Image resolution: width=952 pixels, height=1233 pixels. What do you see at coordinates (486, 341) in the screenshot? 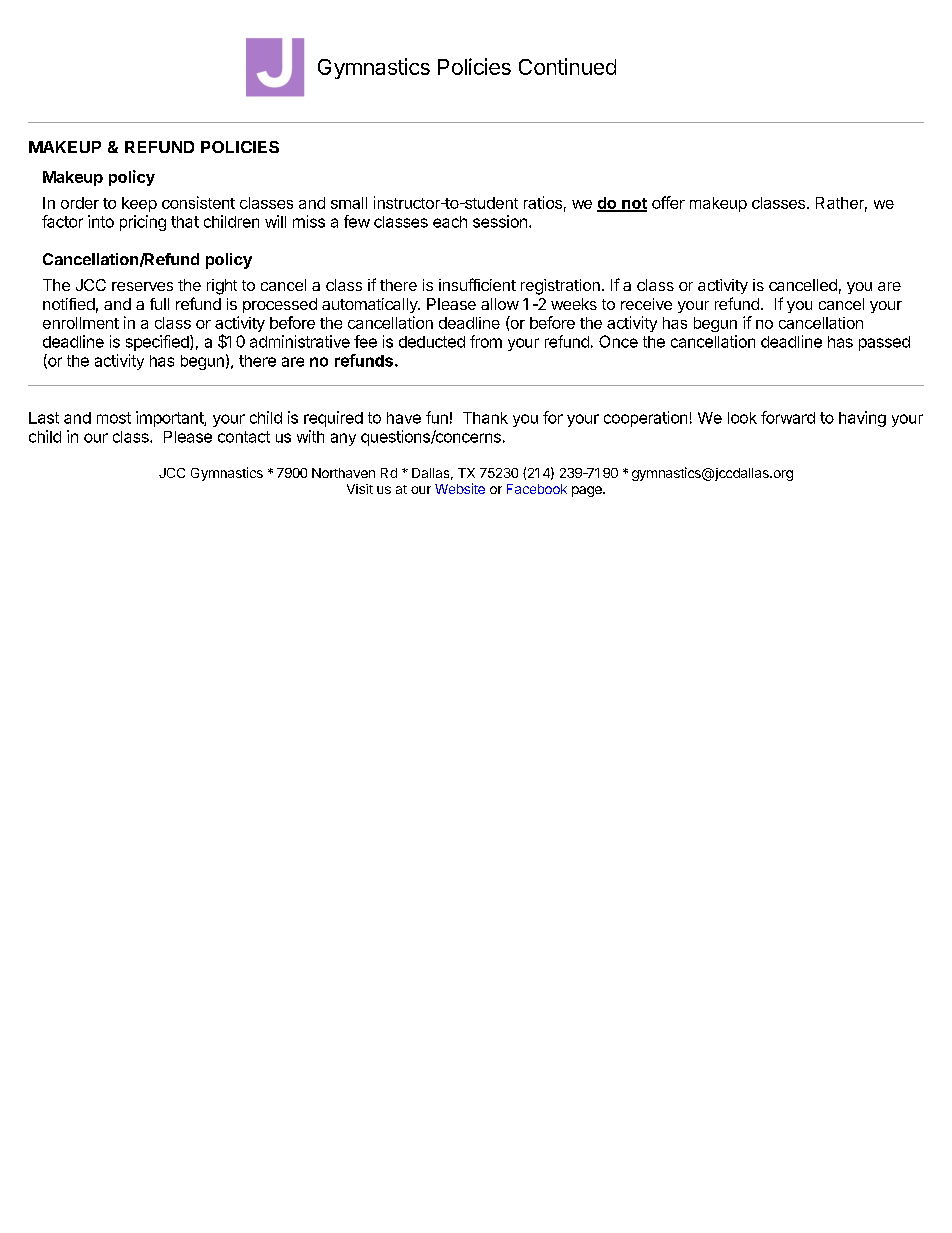
I see `from` at bounding box center [486, 341].
